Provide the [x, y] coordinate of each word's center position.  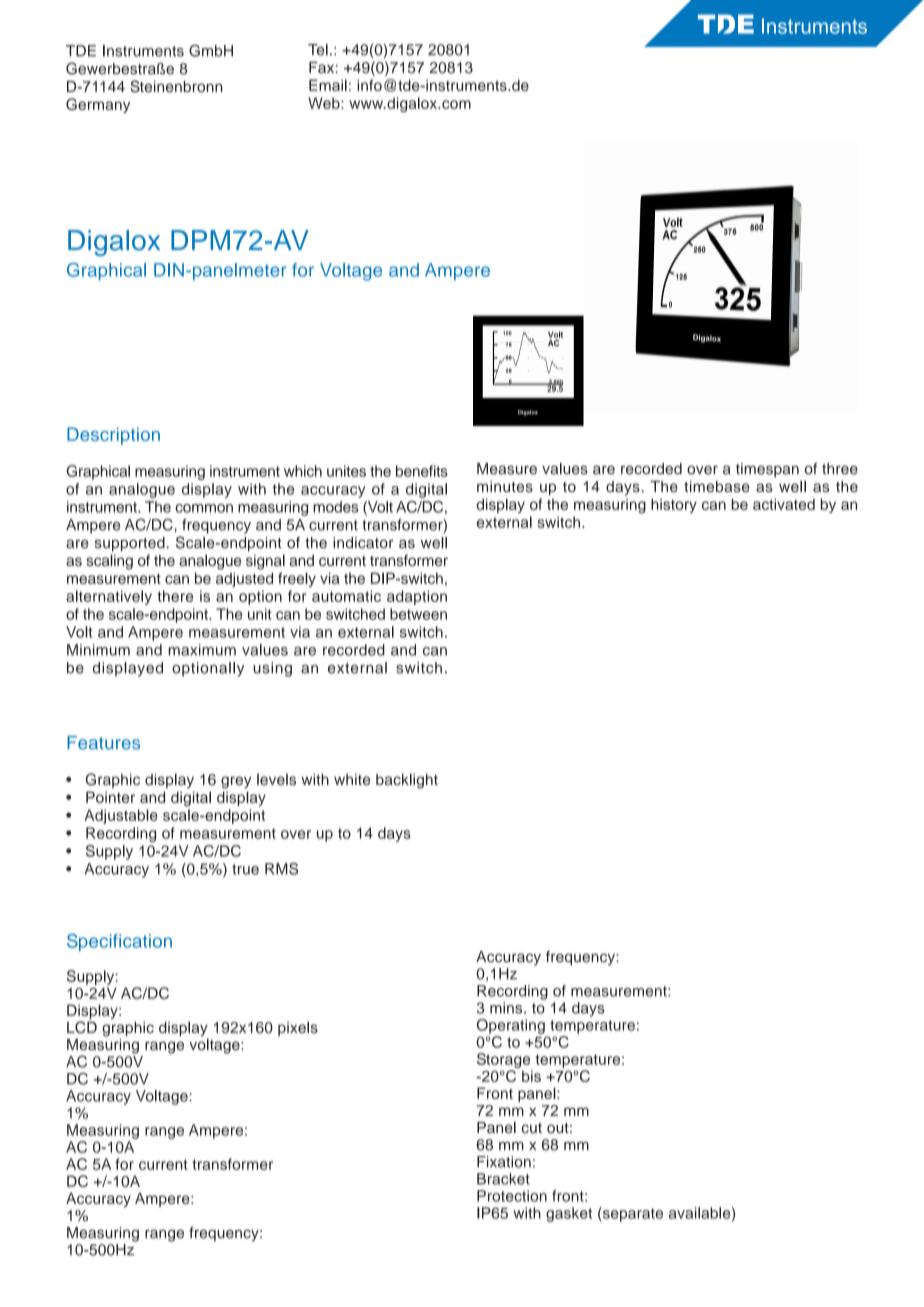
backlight [407, 781]
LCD [82, 1027]
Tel [318, 50]
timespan [767, 470]
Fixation [504, 1162]
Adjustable [121, 816]
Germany [98, 105]
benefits [422, 471]
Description [113, 436]
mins [507, 1008]
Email [328, 85]
